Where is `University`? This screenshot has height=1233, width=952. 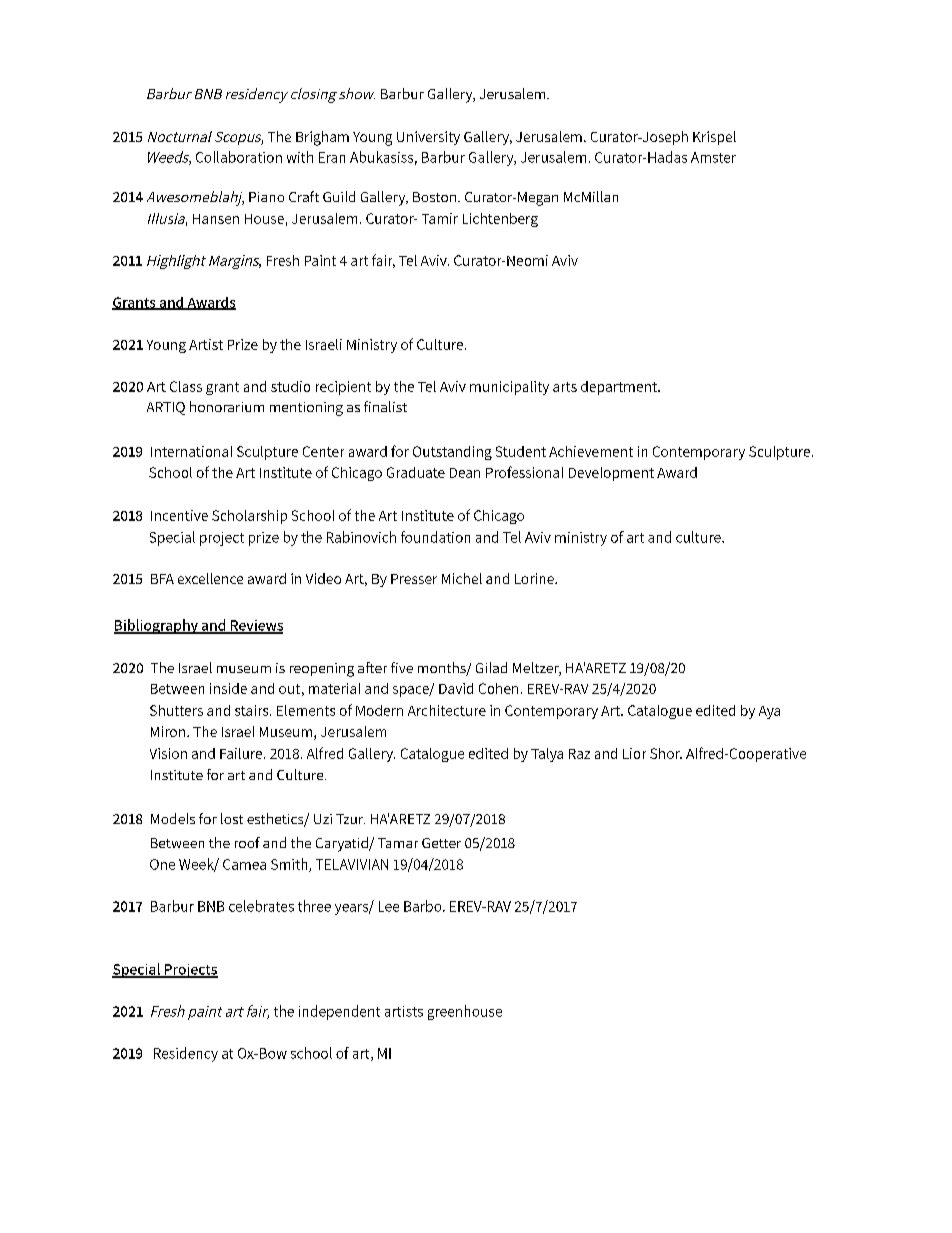
University is located at coordinates (428, 138).
